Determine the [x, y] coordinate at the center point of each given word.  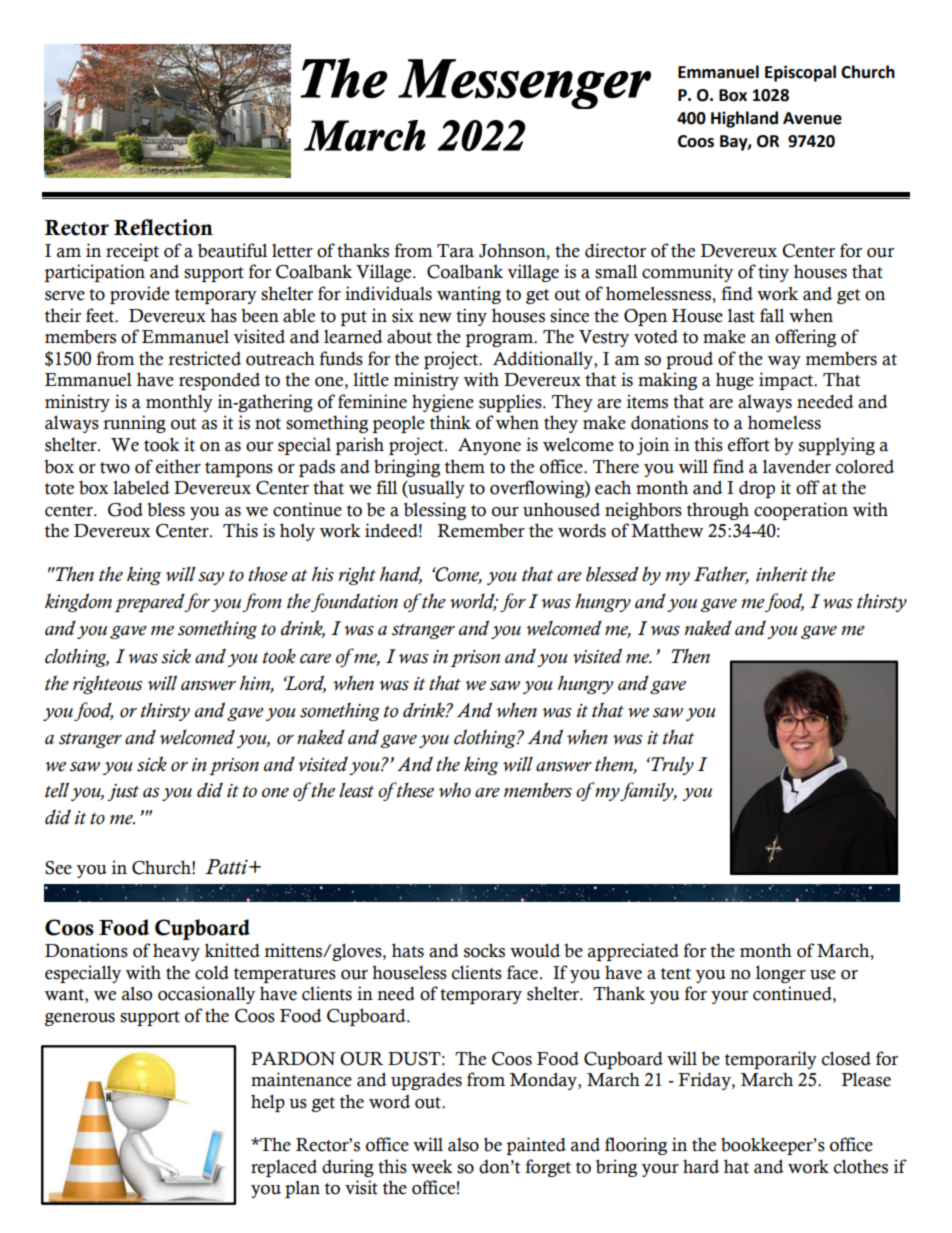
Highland [744, 119]
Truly [671, 765]
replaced [284, 1168]
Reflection [163, 227]
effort [749, 444]
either [178, 466]
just [123, 792]
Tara [455, 251]
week [432, 1166]
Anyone [489, 446]
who [455, 790]
